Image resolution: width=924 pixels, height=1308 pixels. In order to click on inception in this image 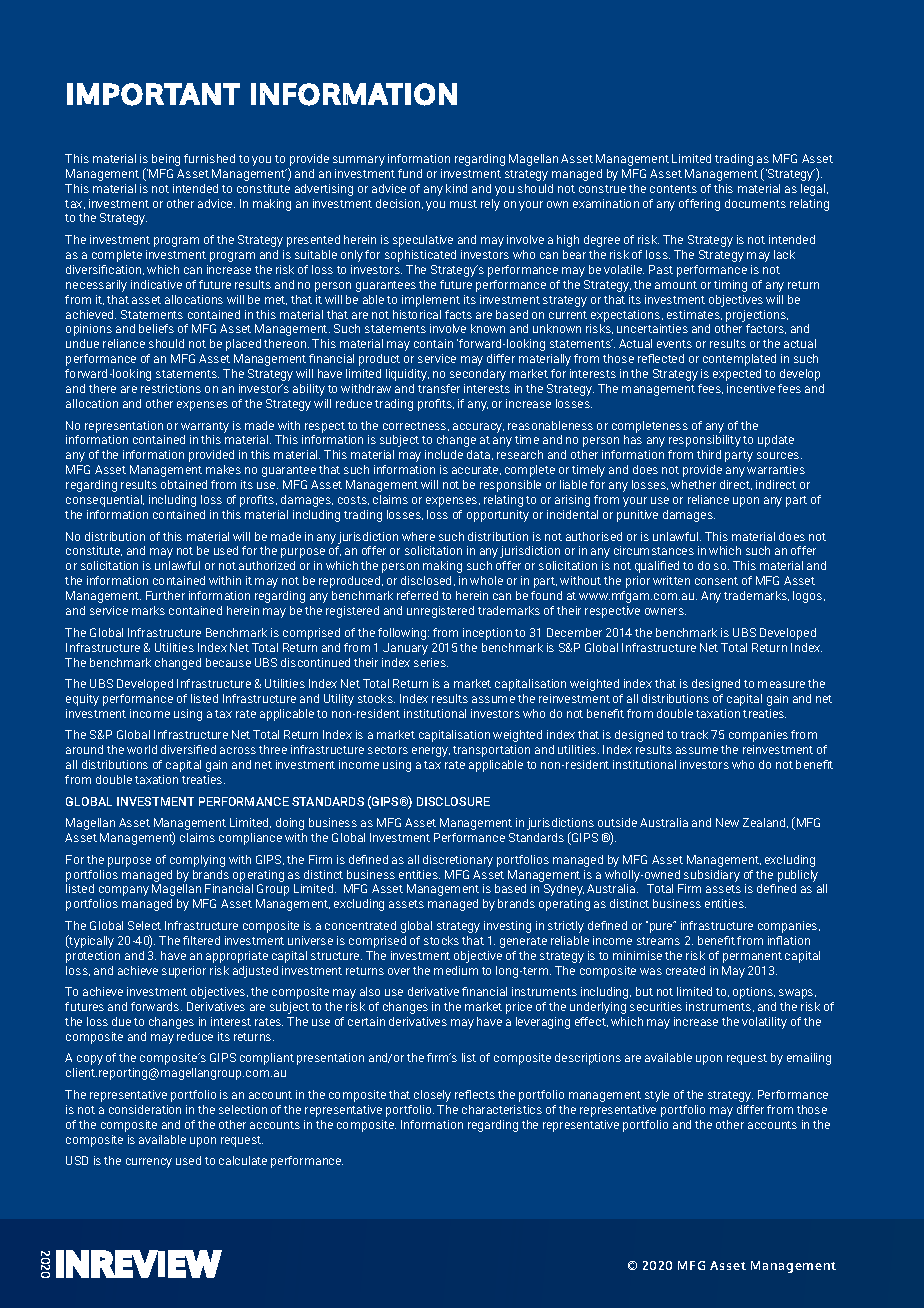, I will do `click(487, 634)`.
